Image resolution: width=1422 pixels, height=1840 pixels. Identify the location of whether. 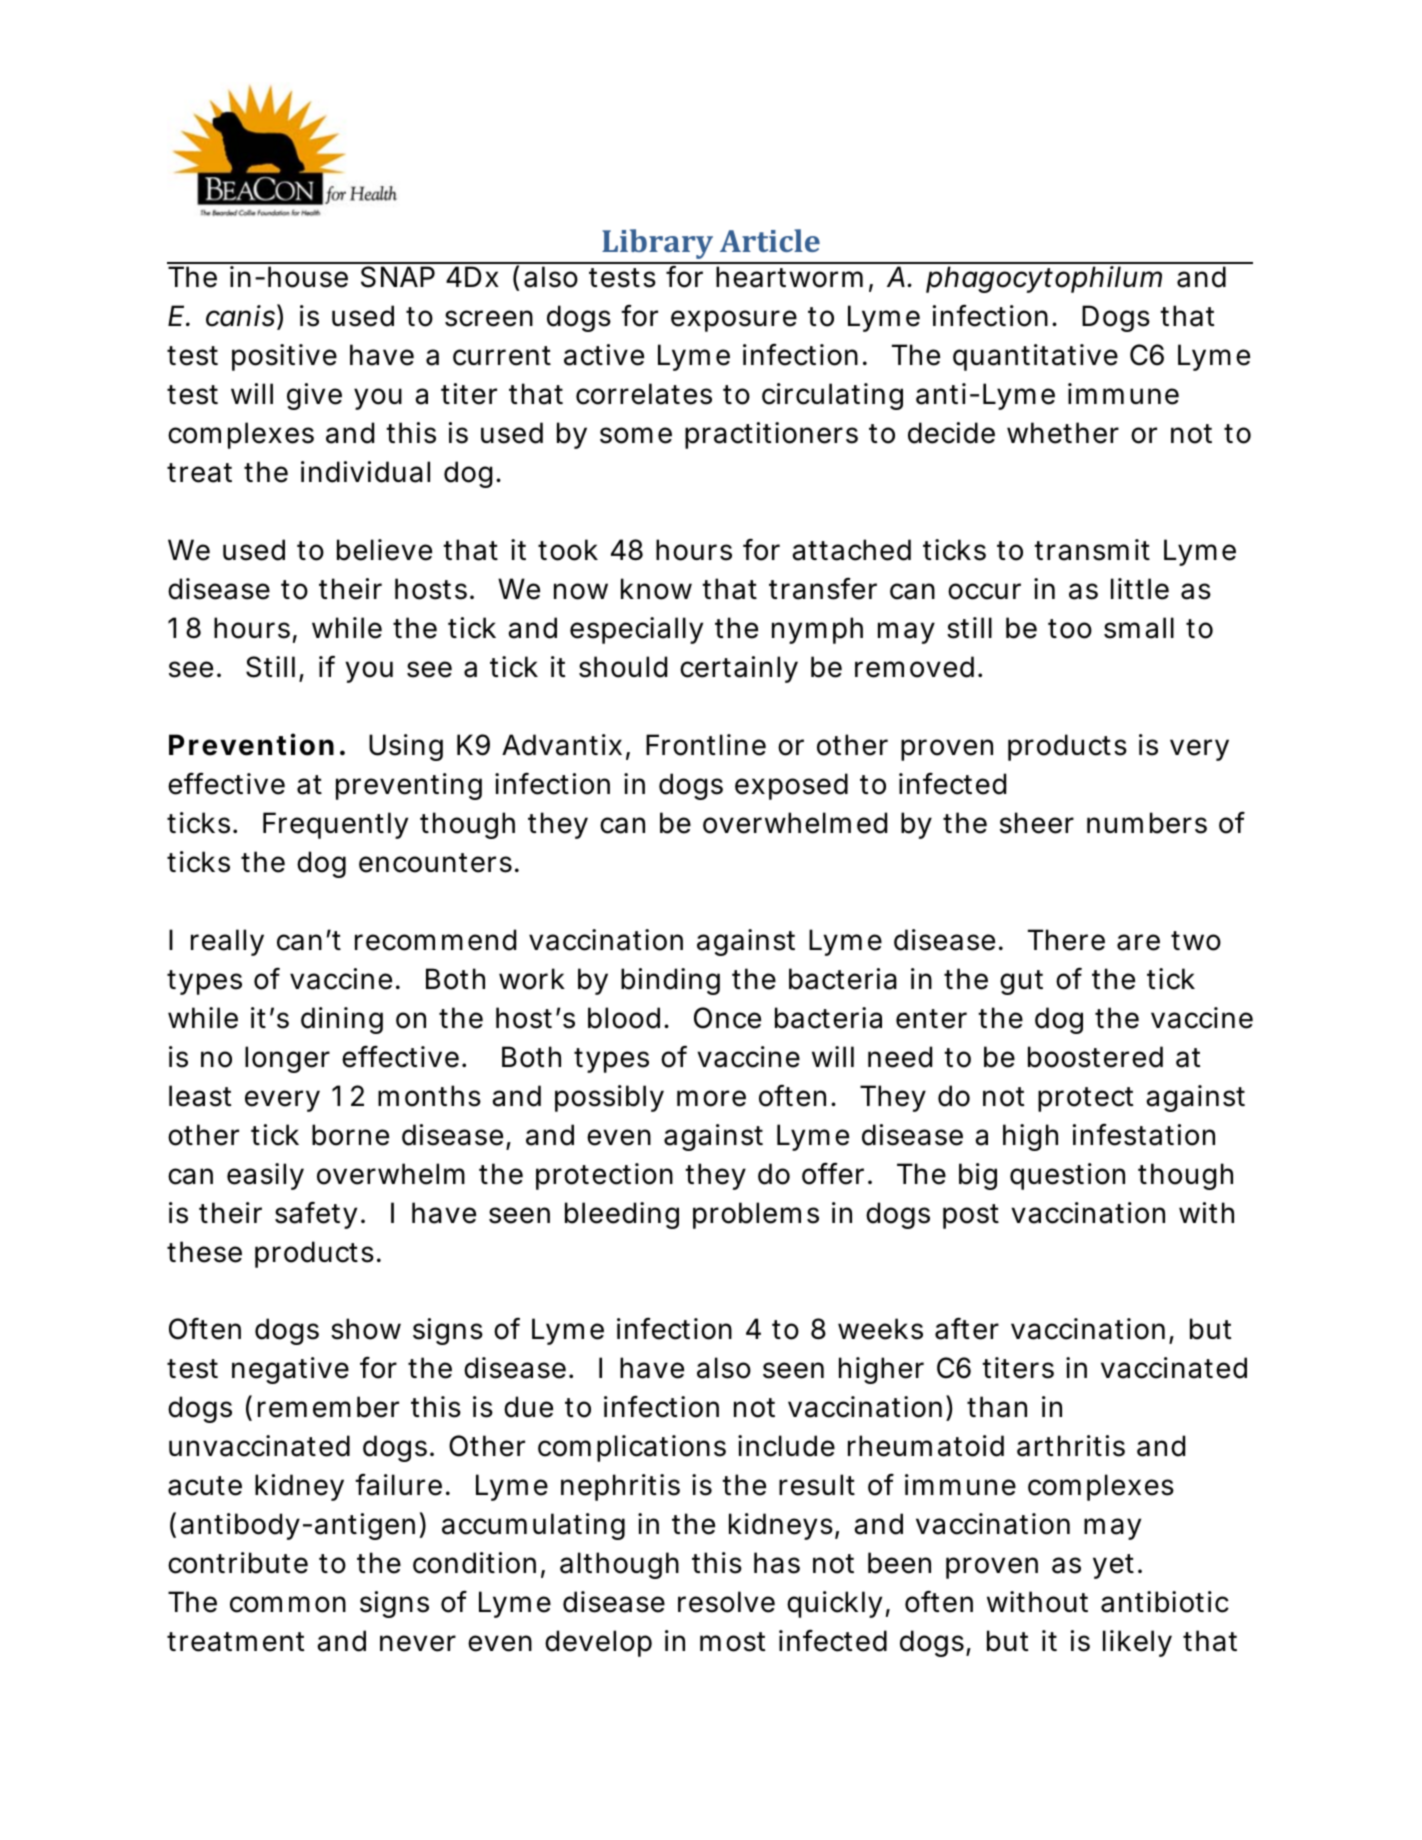
(1063, 433).
